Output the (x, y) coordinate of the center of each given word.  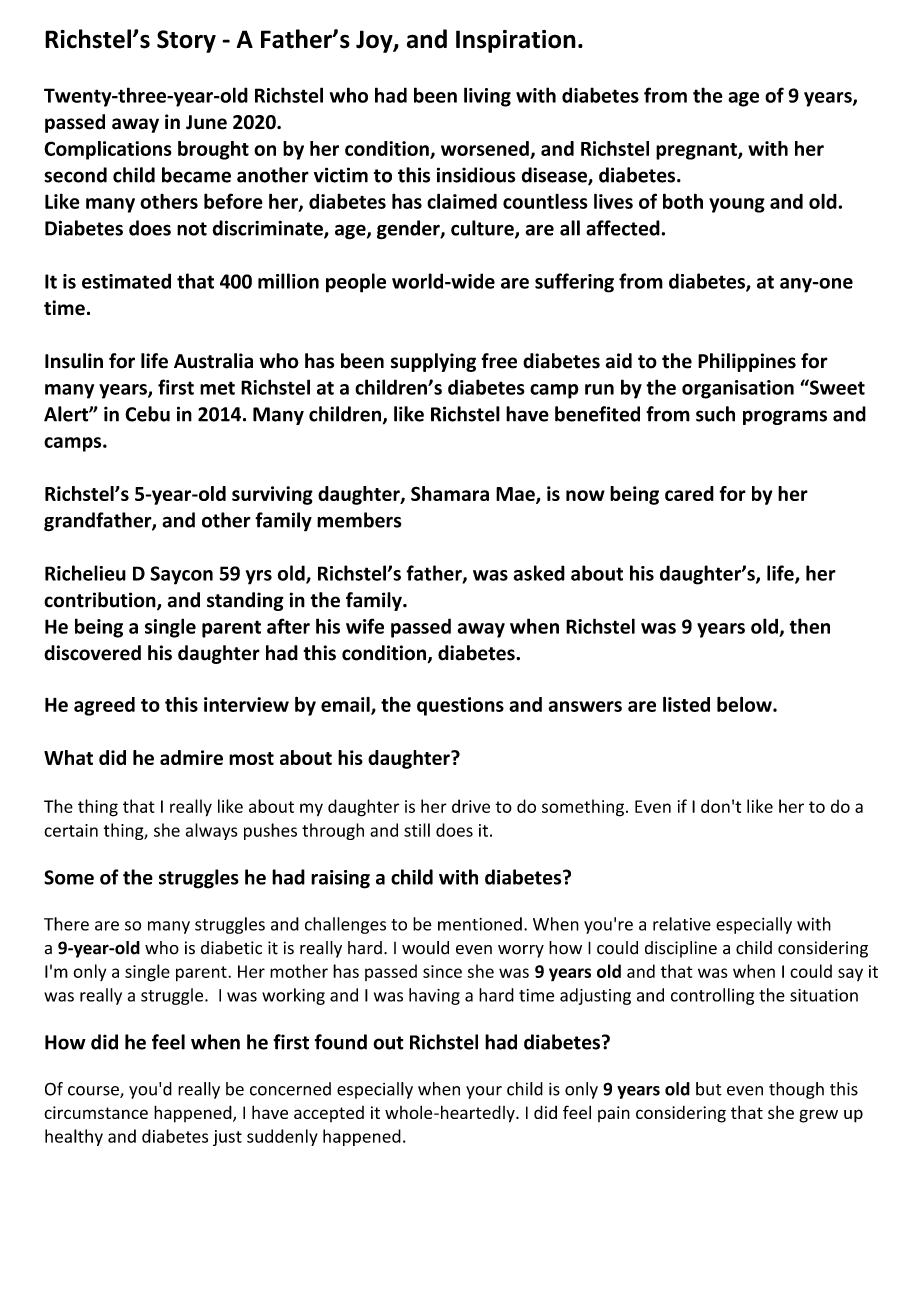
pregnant (697, 151)
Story (186, 41)
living (487, 97)
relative (682, 924)
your (484, 1092)
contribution (101, 601)
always (211, 831)
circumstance (96, 1112)
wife (365, 626)
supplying (433, 362)
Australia (213, 361)
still (417, 830)
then (809, 626)
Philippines (747, 362)
